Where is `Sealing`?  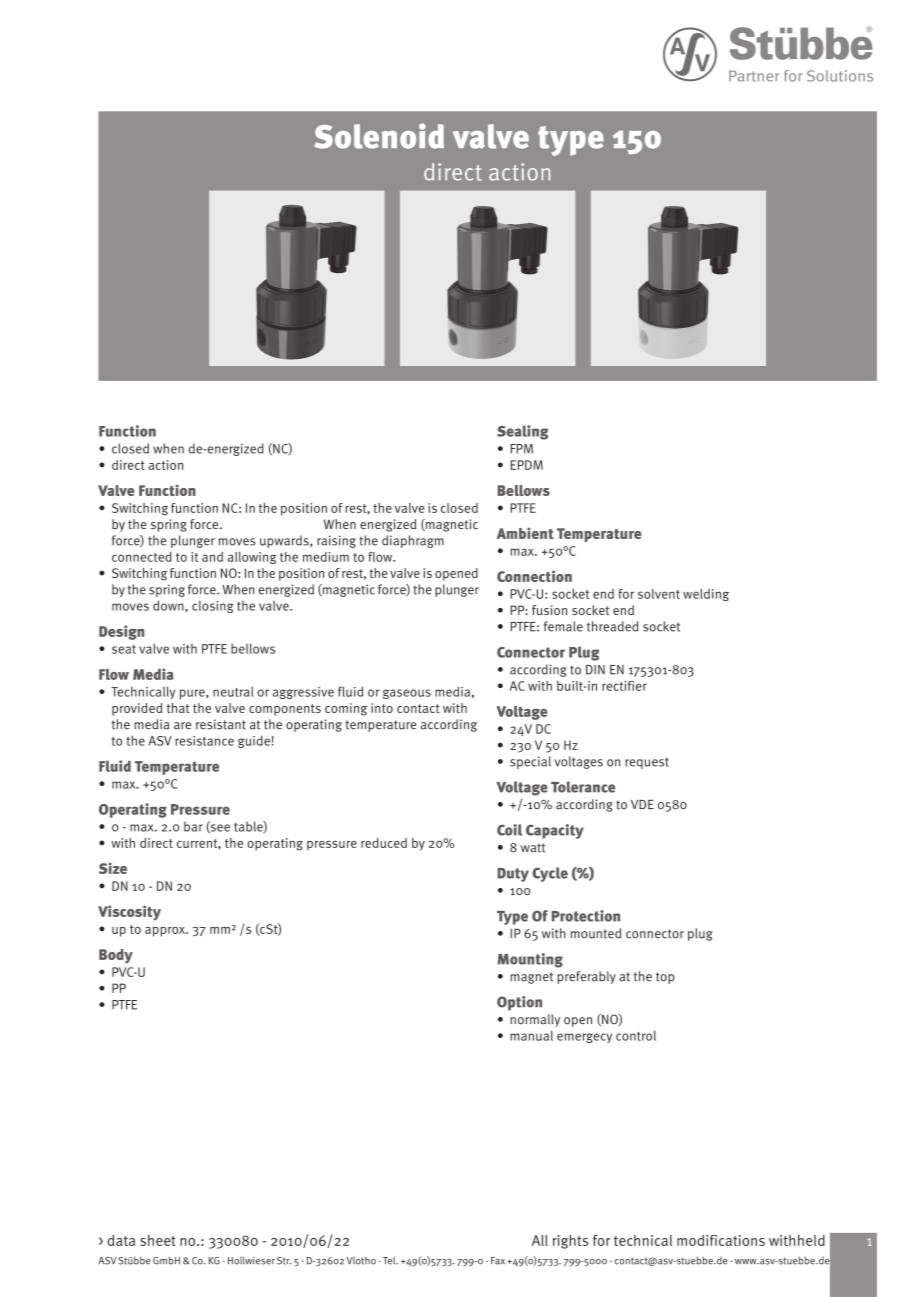 Sealing is located at coordinates (522, 432).
